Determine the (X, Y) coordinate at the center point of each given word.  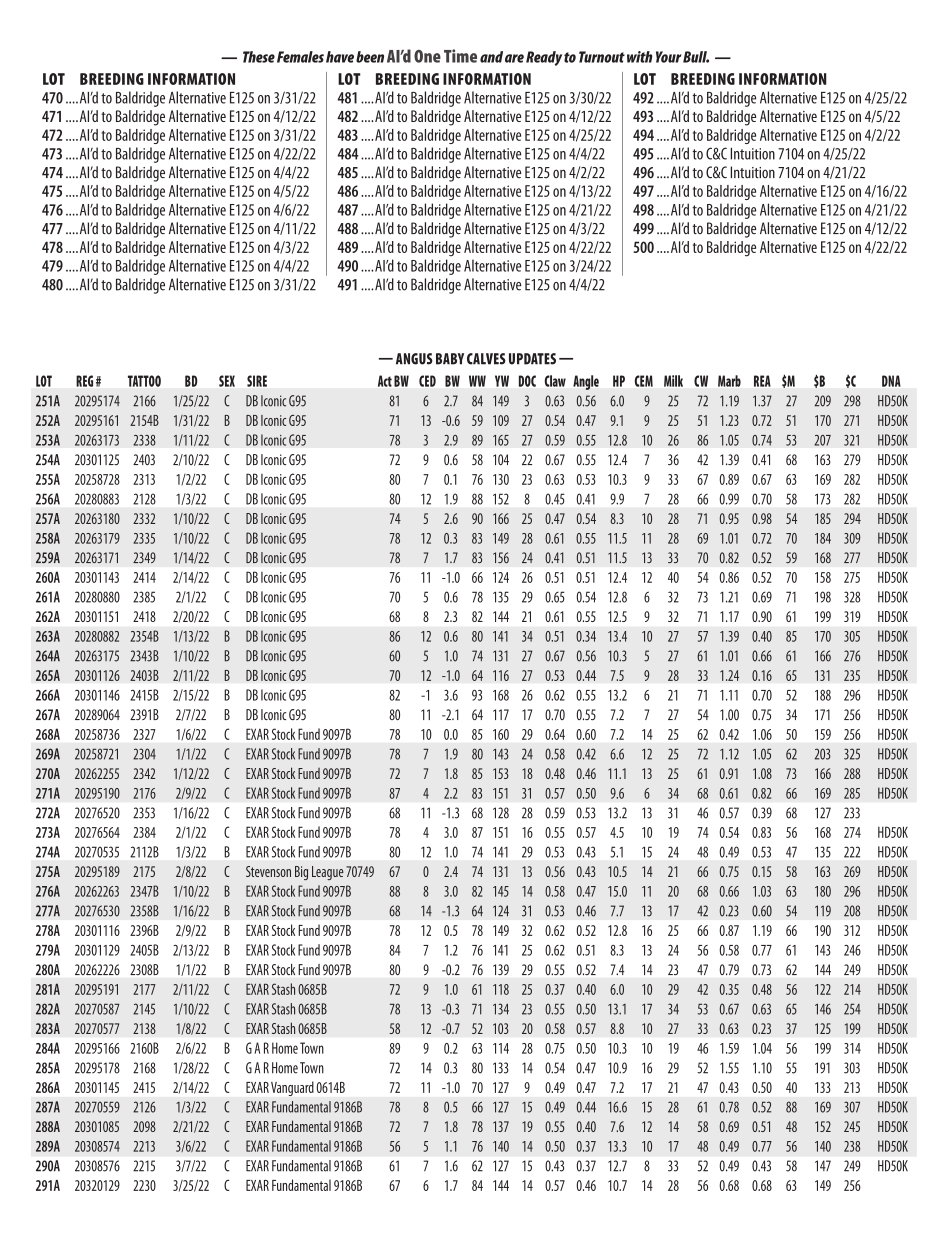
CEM (644, 381)
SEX (227, 381)
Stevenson (268, 871)
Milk (673, 381)
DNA (891, 381)
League (328, 873)
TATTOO (144, 381)
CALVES (486, 359)
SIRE (257, 381)
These (259, 57)
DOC (527, 381)
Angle (586, 382)
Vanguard (292, 1088)
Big (301, 873)
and (491, 57)
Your (669, 57)
